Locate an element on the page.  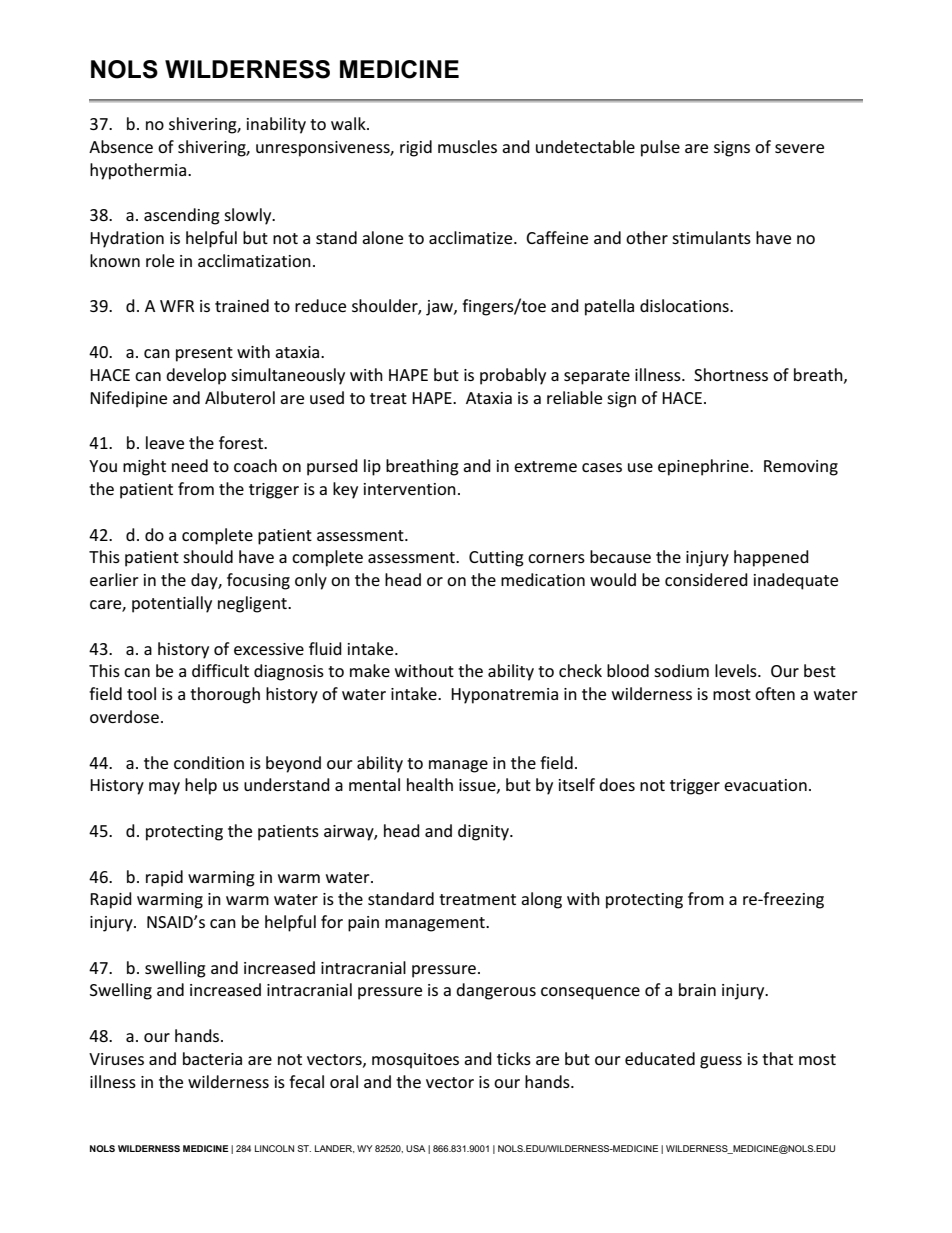
bacteria is located at coordinates (212, 1058).
